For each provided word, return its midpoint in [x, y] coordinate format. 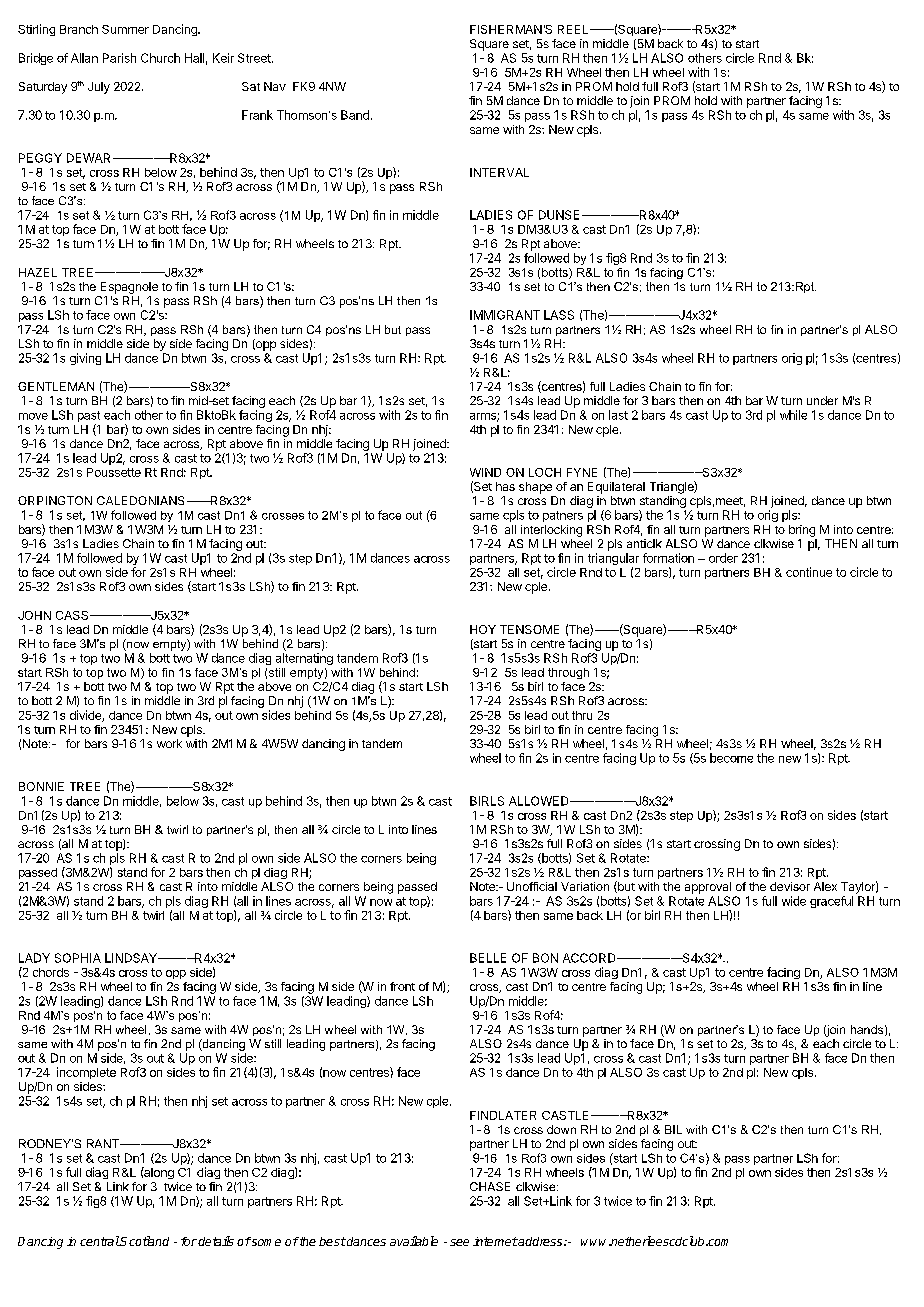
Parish [119, 58]
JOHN [34, 615]
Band [355, 115]
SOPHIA [78, 958]
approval [708, 888]
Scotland [144, 1241]
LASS [559, 315]
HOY [483, 629]
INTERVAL [499, 172]
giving [85, 359]
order [723, 558]
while [793, 415]
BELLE [488, 958]
